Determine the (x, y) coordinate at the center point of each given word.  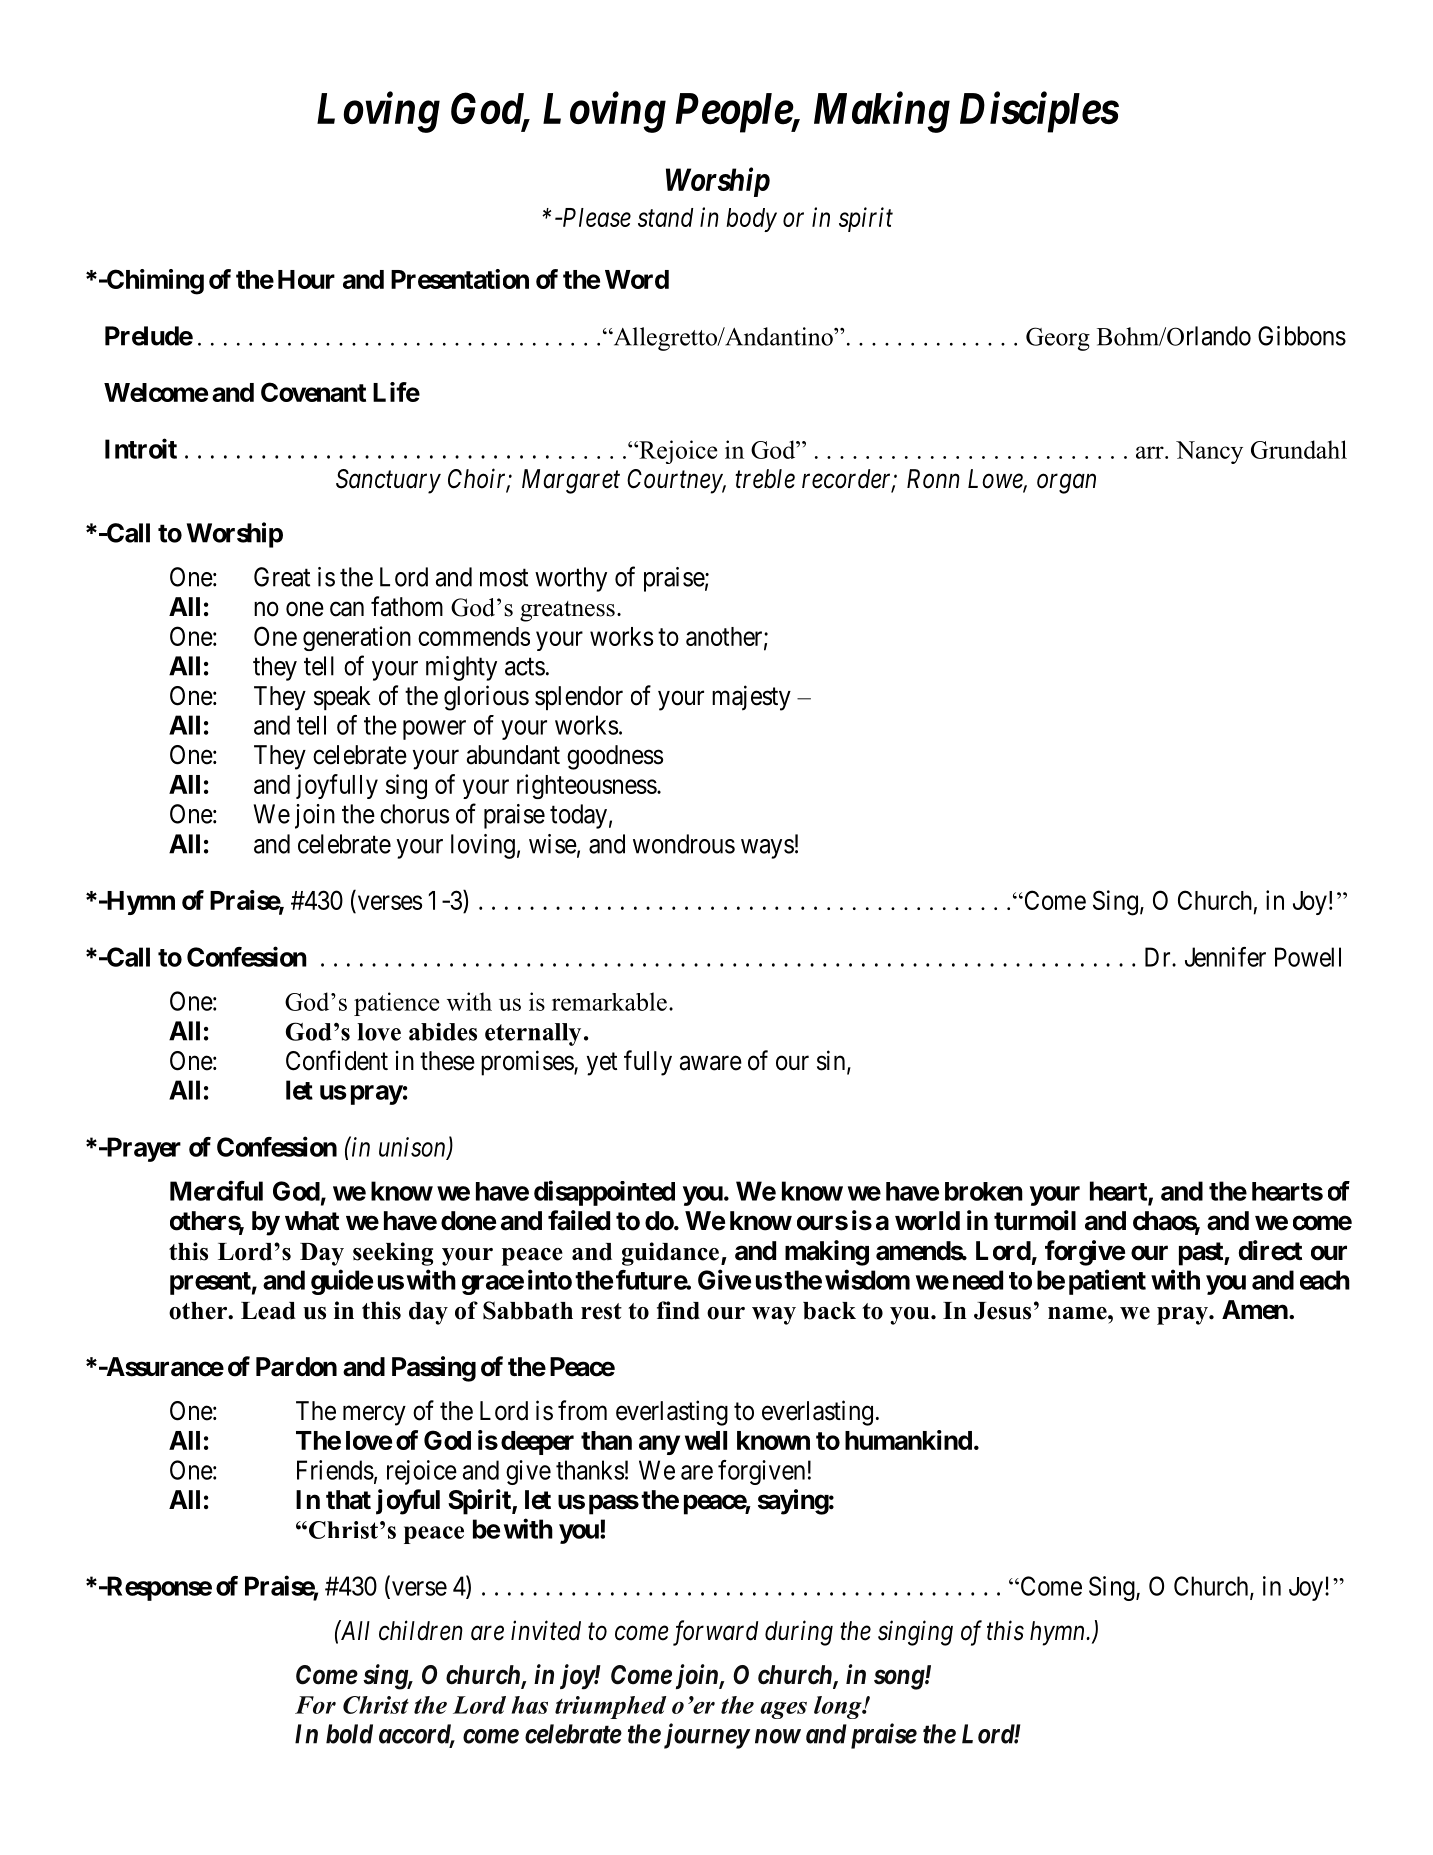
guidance (670, 1254)
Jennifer (1225, 957)
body (751, 220)
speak (342, 698)
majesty (751, 698)
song (900, 1680)
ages (783, 1710)
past (1202, 1254)
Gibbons (1302, 336)
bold (349, 1734)
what (312, 1221)
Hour (306, 279)
